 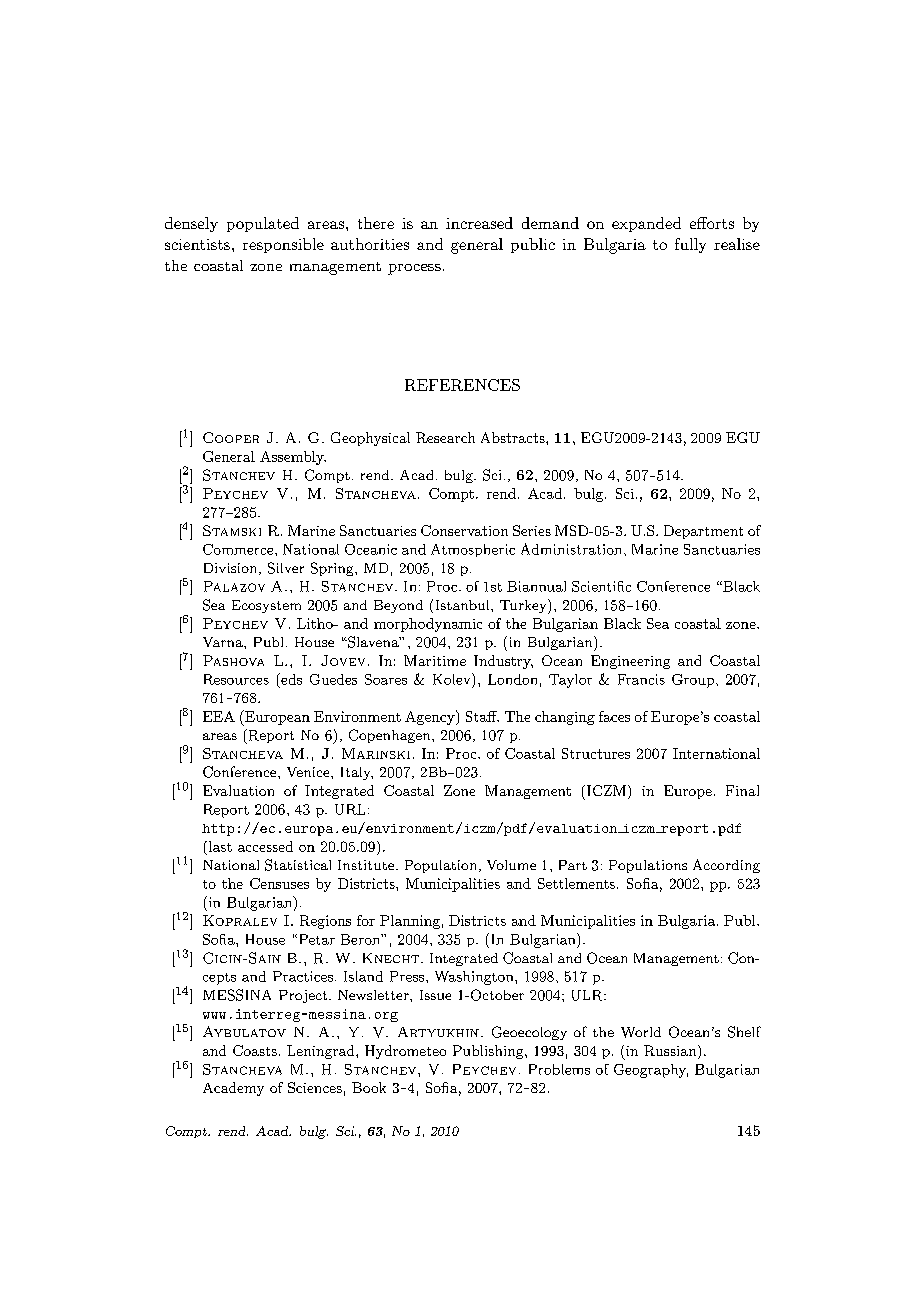 I want to click on Maritime, so click(x=435, y=660).
